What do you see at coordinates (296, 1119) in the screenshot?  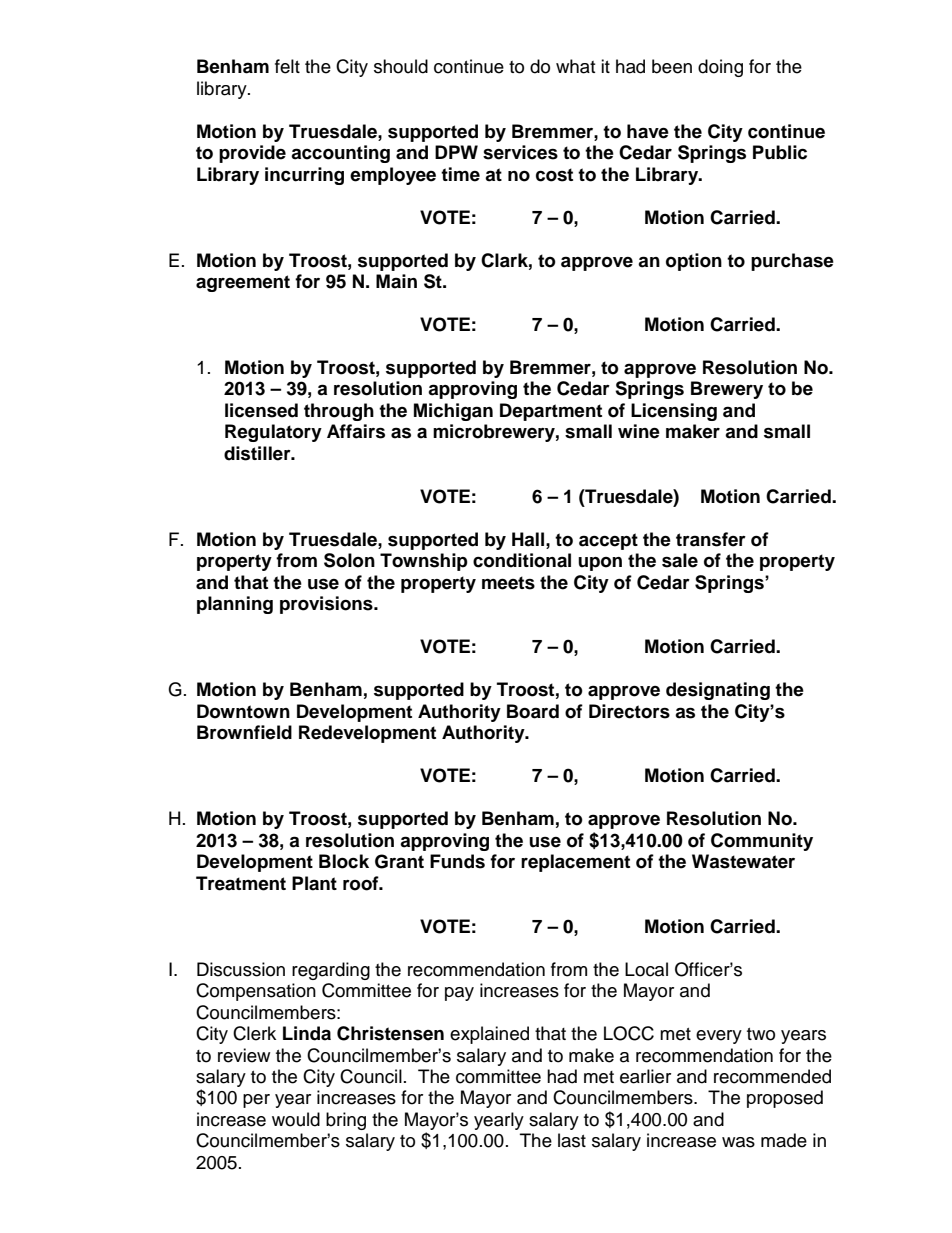 I see `would` at bounding box center [296, 1119].
